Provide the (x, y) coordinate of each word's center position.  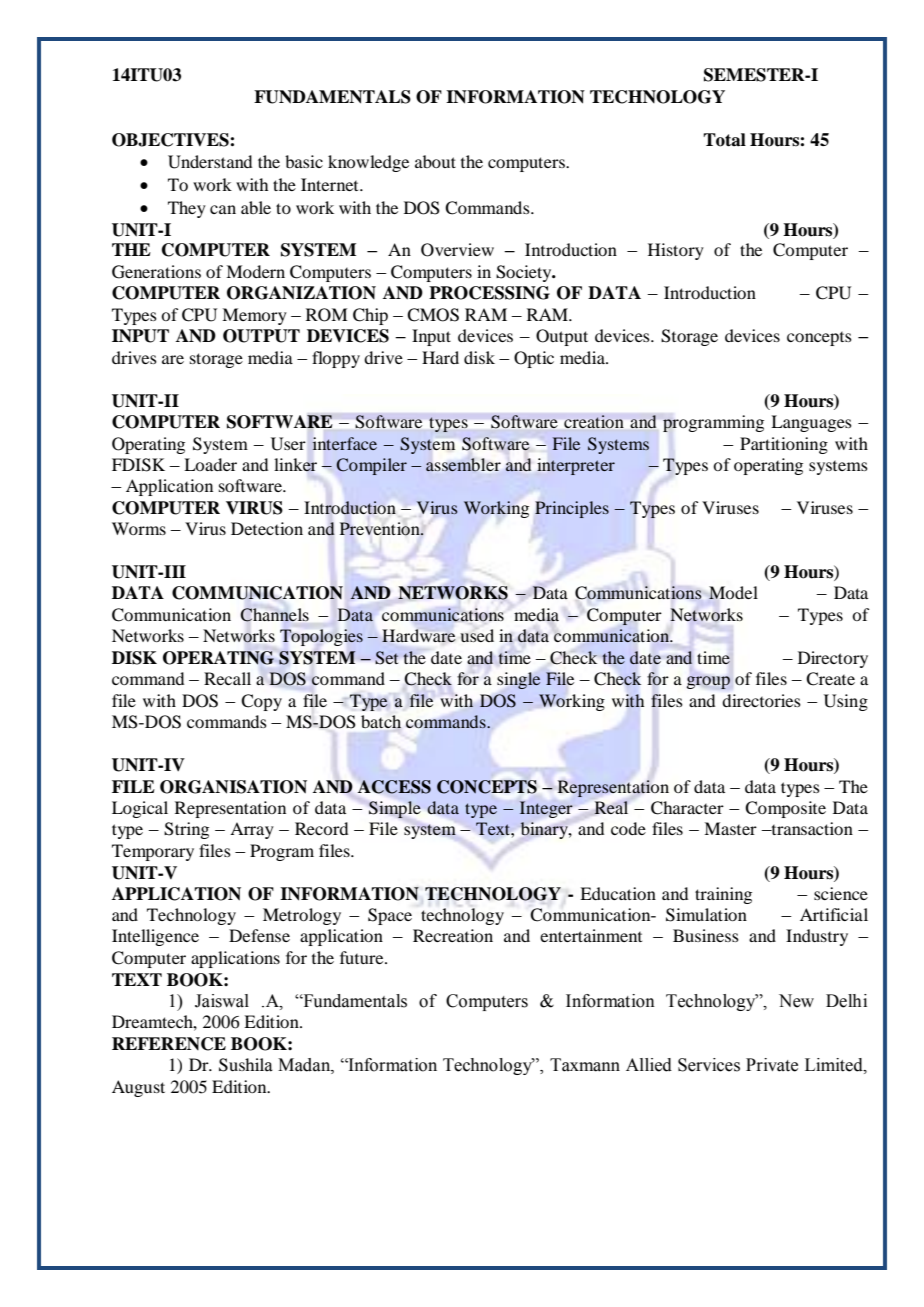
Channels (275, 615)
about (435, 161)
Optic (534, 359)
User (288, 444)
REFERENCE (169, 1044)
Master (730, 828)
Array (252, 830)
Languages (811, 423)
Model (733, 592)
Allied (649, 1065)
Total (724, 140)
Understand (210, 162)
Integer (546, 809)
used (477, 635)
